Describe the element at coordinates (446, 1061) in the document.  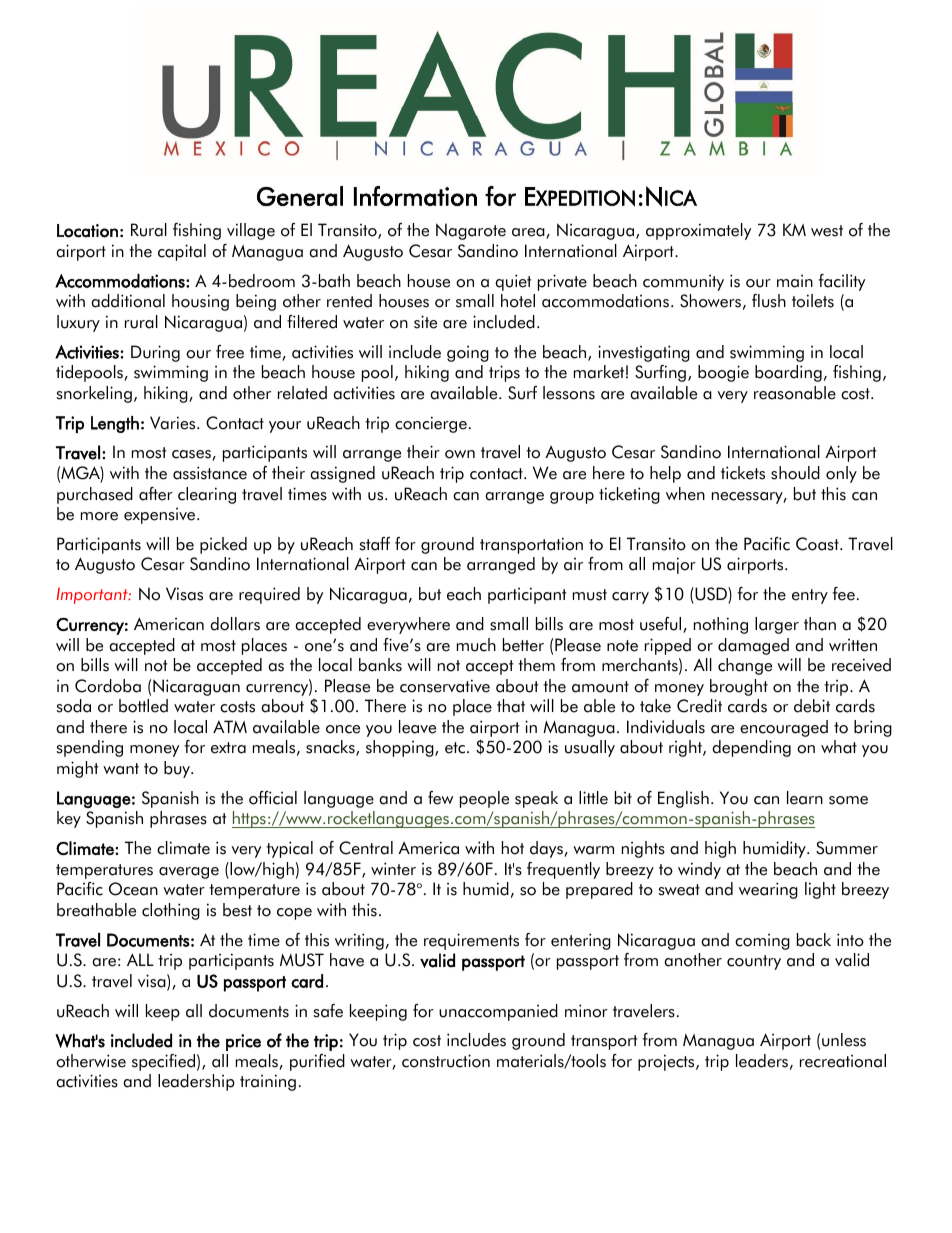
I see `construction` at that location.
